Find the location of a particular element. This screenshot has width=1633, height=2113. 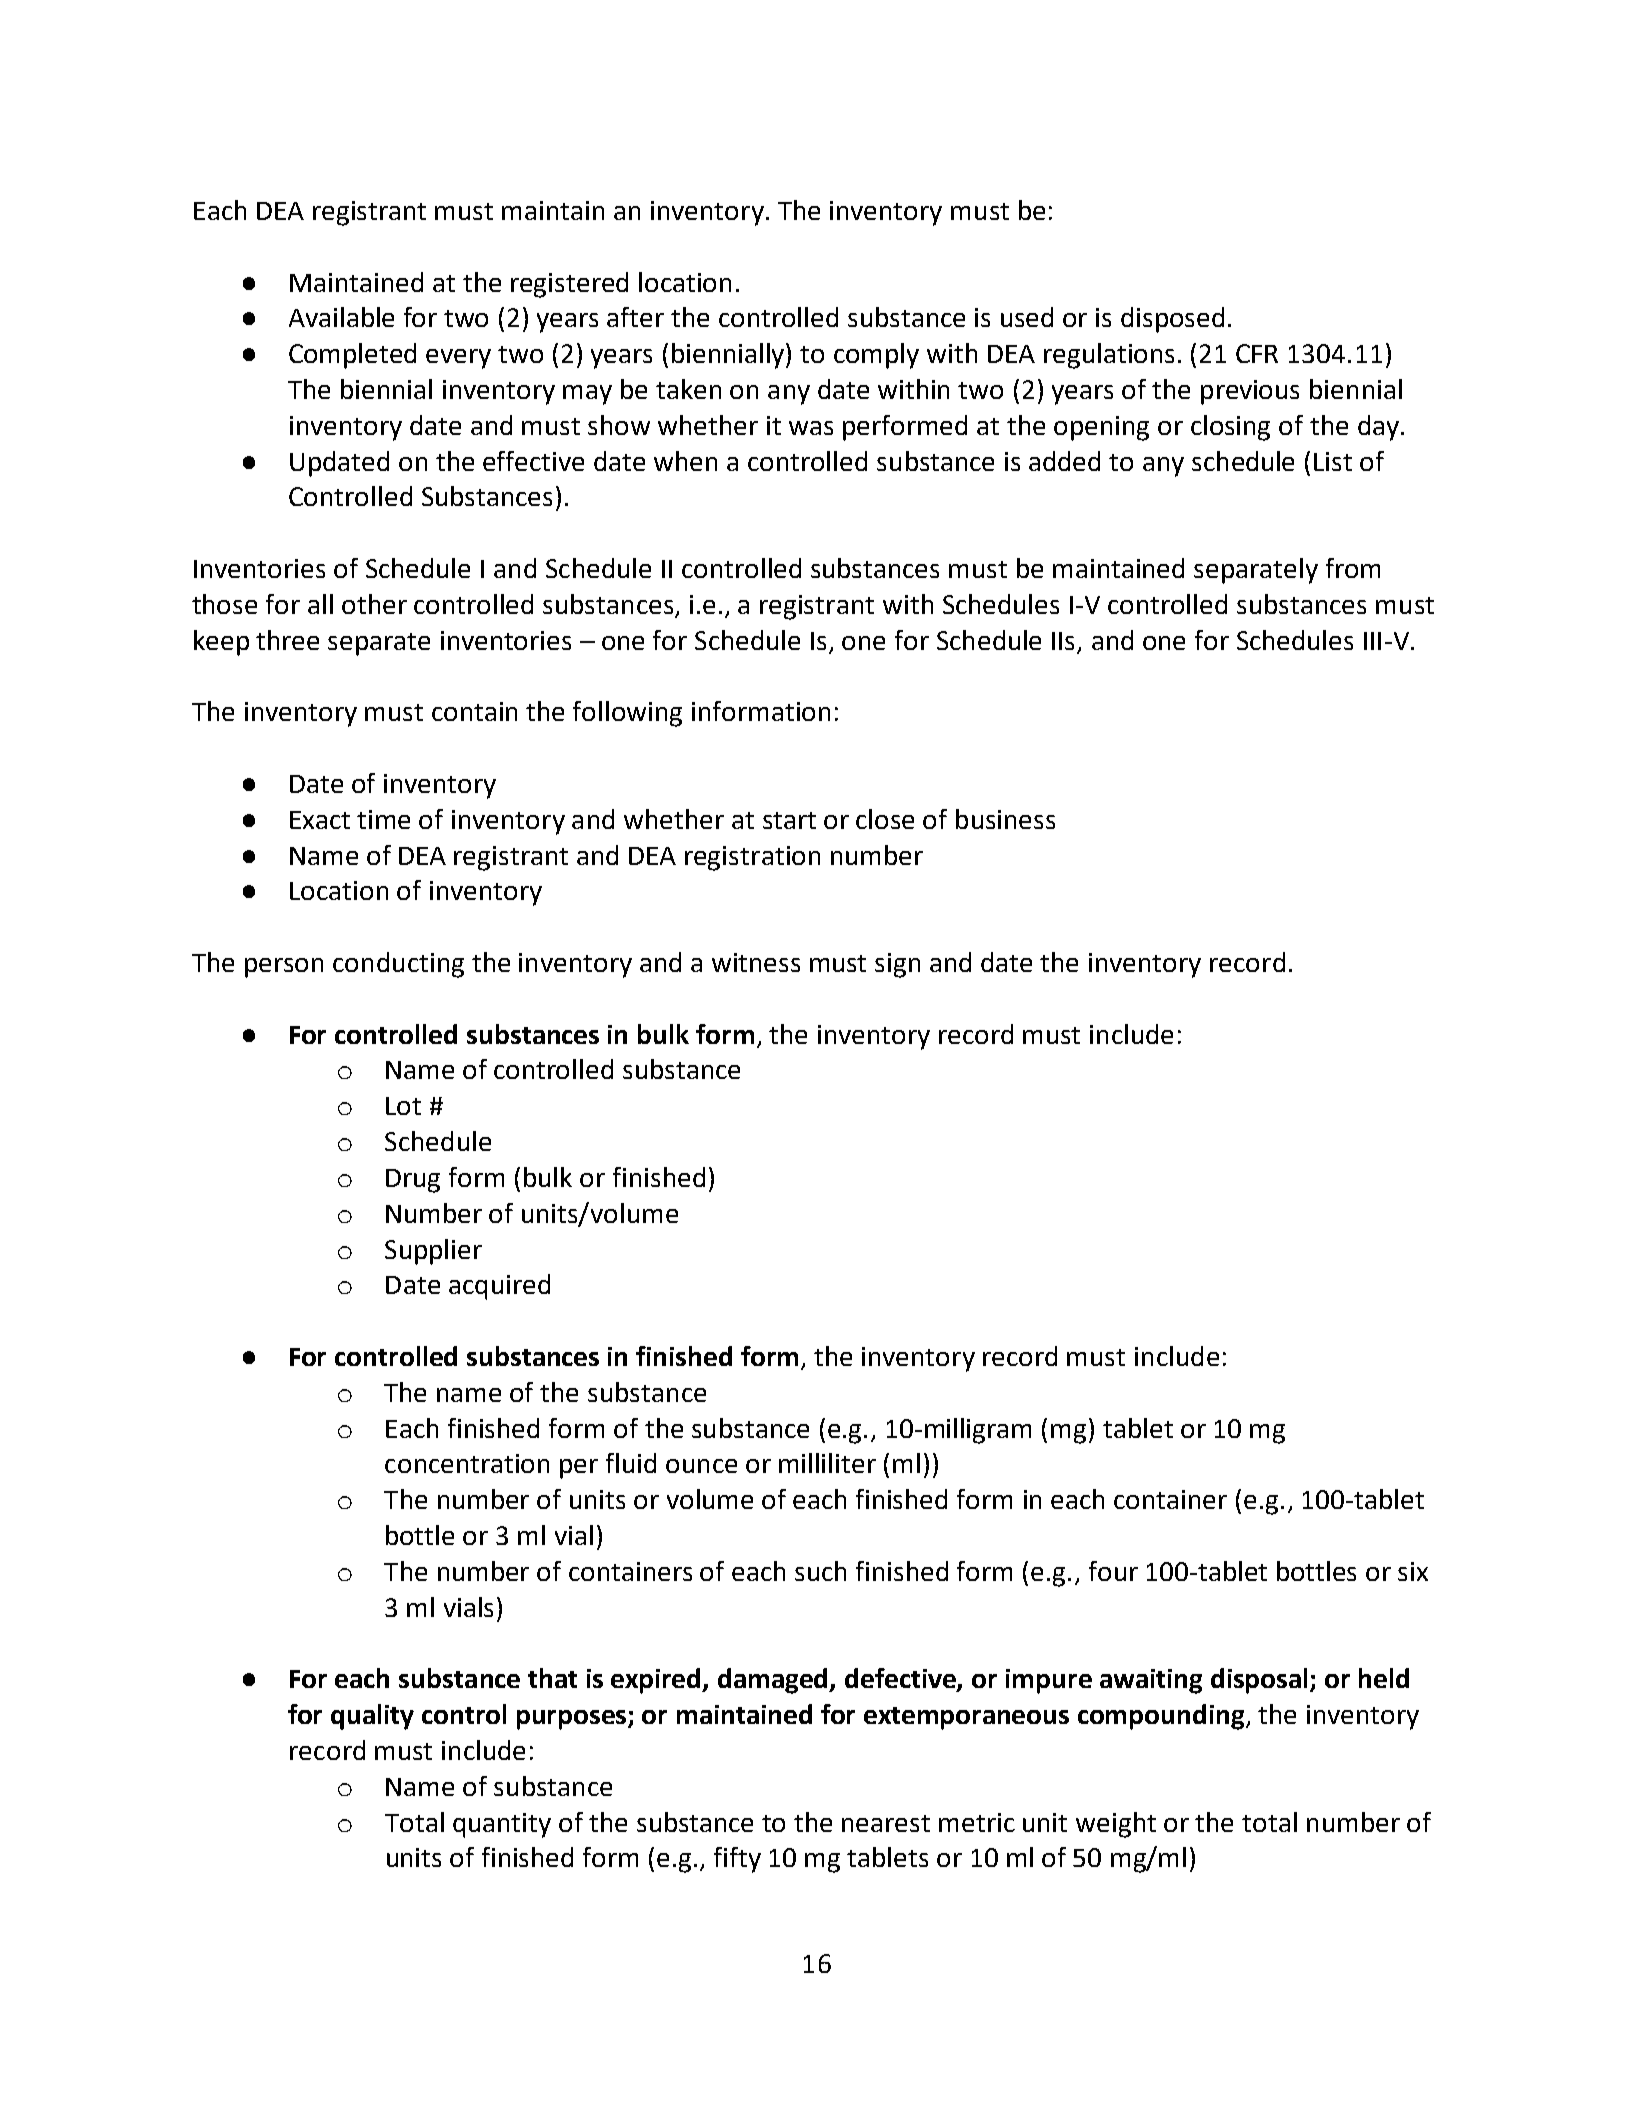

sign is located at coordinates (897, 965).
